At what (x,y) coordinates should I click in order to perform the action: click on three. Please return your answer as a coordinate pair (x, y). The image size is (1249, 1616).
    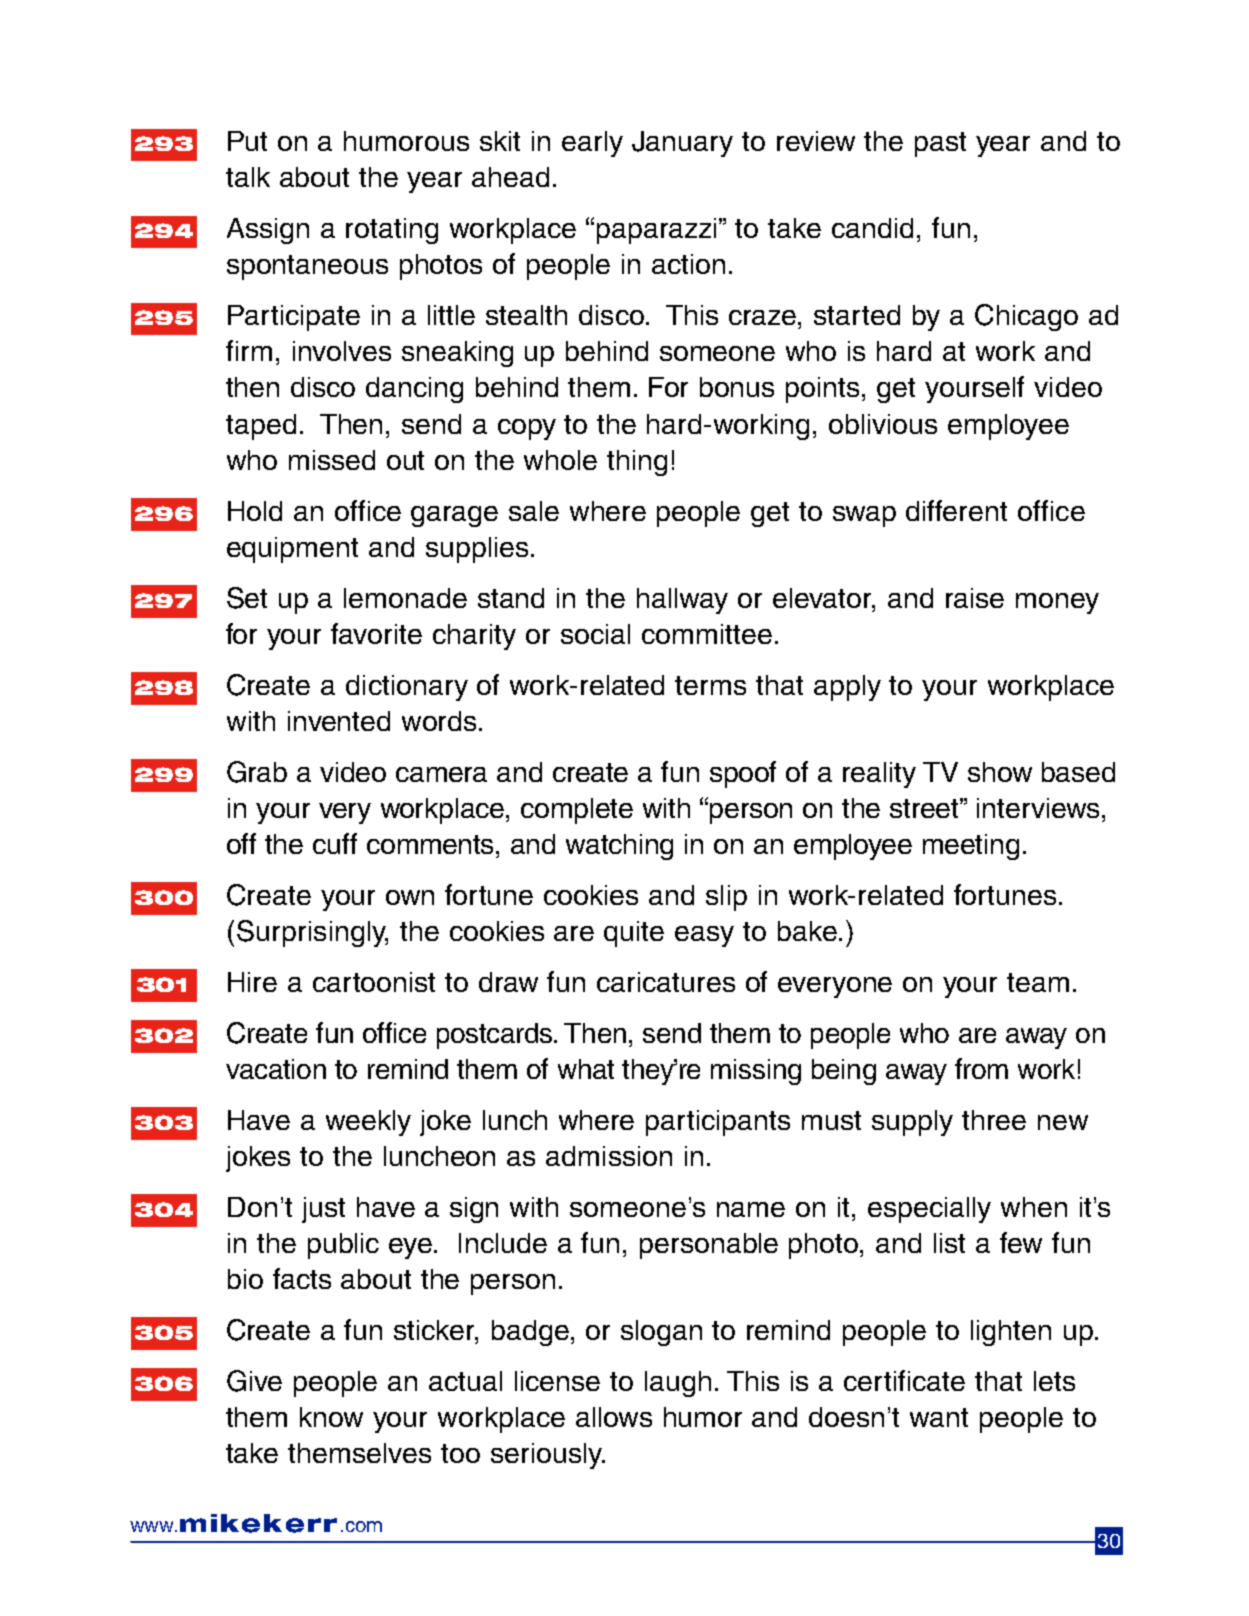
    Looking at the image, I should click on (994, 1120).
